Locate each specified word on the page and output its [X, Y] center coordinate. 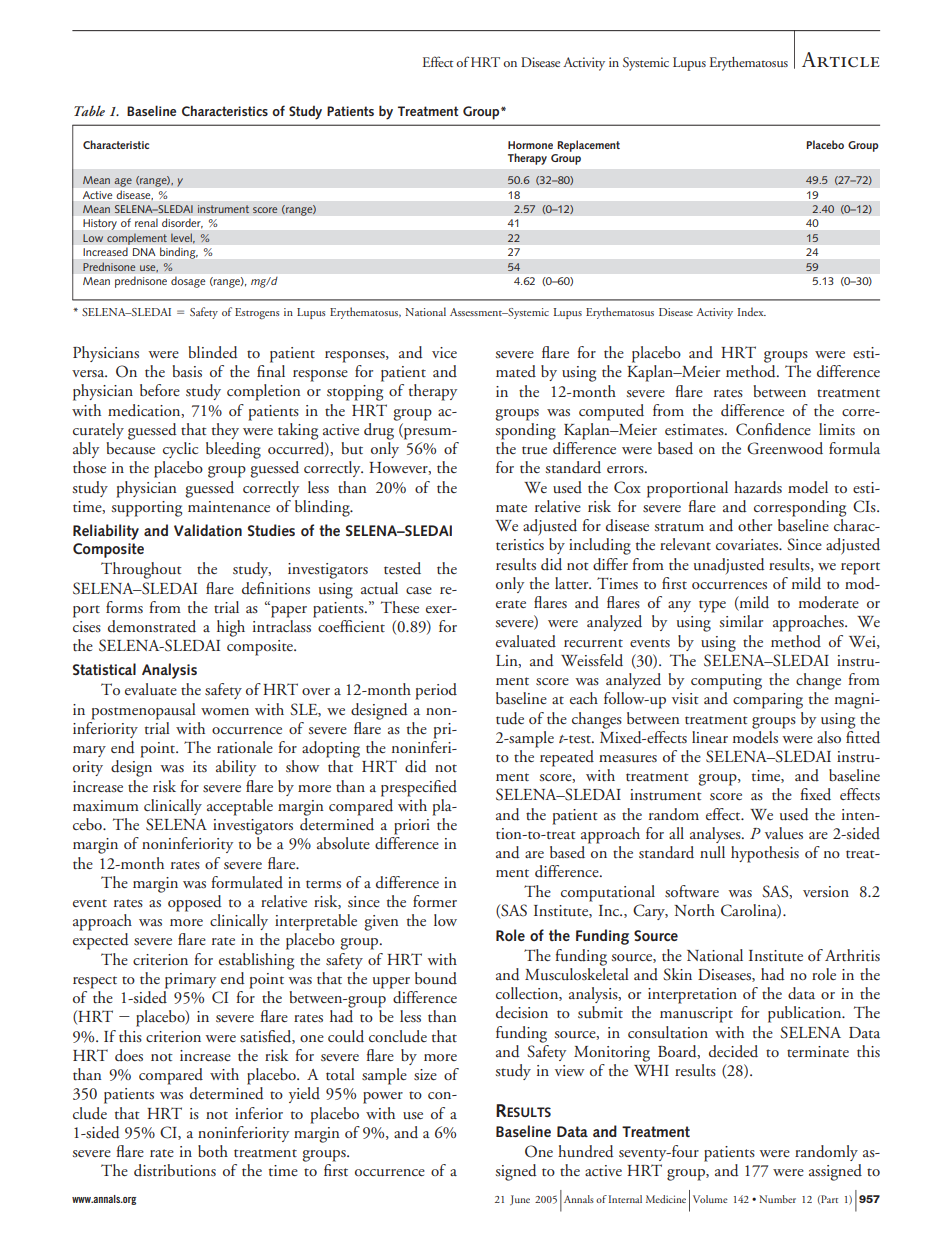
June [520, 1200]
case [419, 590]
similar [741, 621]
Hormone [530, 145]
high [231, 628]
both [213, 1151]
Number [777, 1199]
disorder [182, 223]
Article [841, 60]
